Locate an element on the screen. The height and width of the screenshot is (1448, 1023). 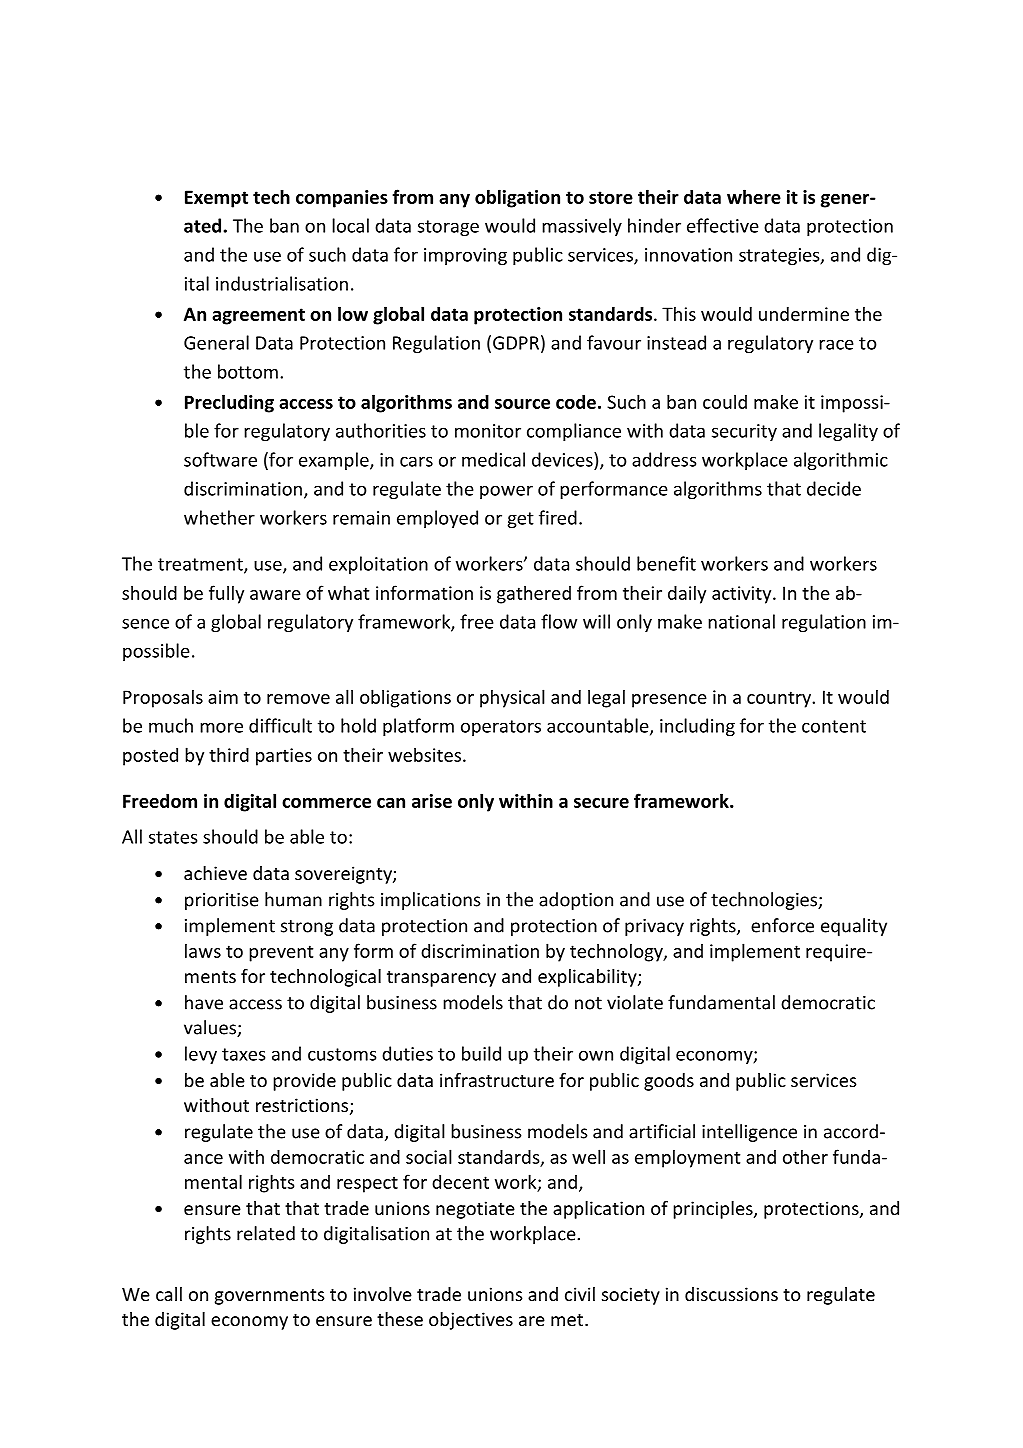
decide is located at coordinates (834, 488).
